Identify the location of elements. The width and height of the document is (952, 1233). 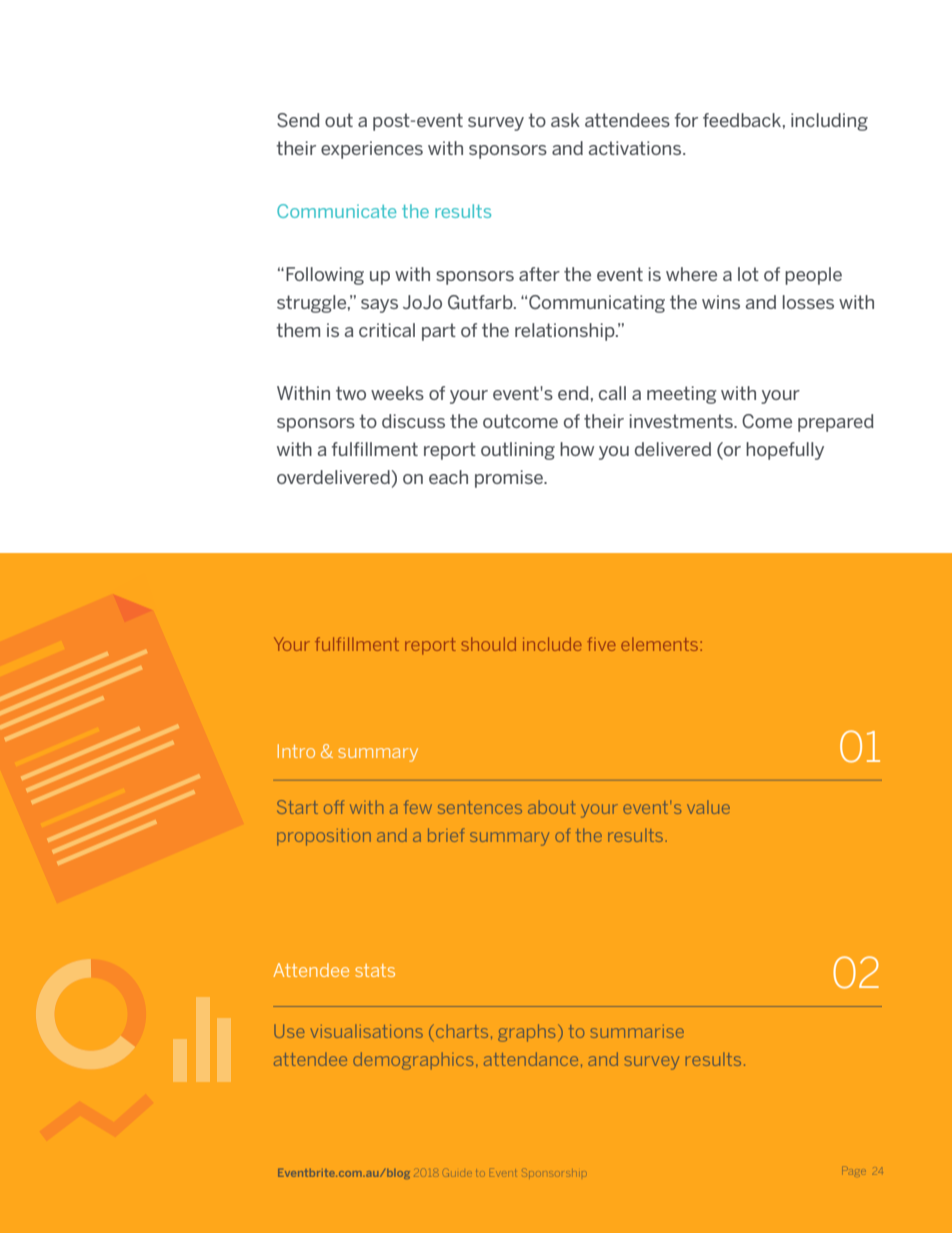
(661, 644).
